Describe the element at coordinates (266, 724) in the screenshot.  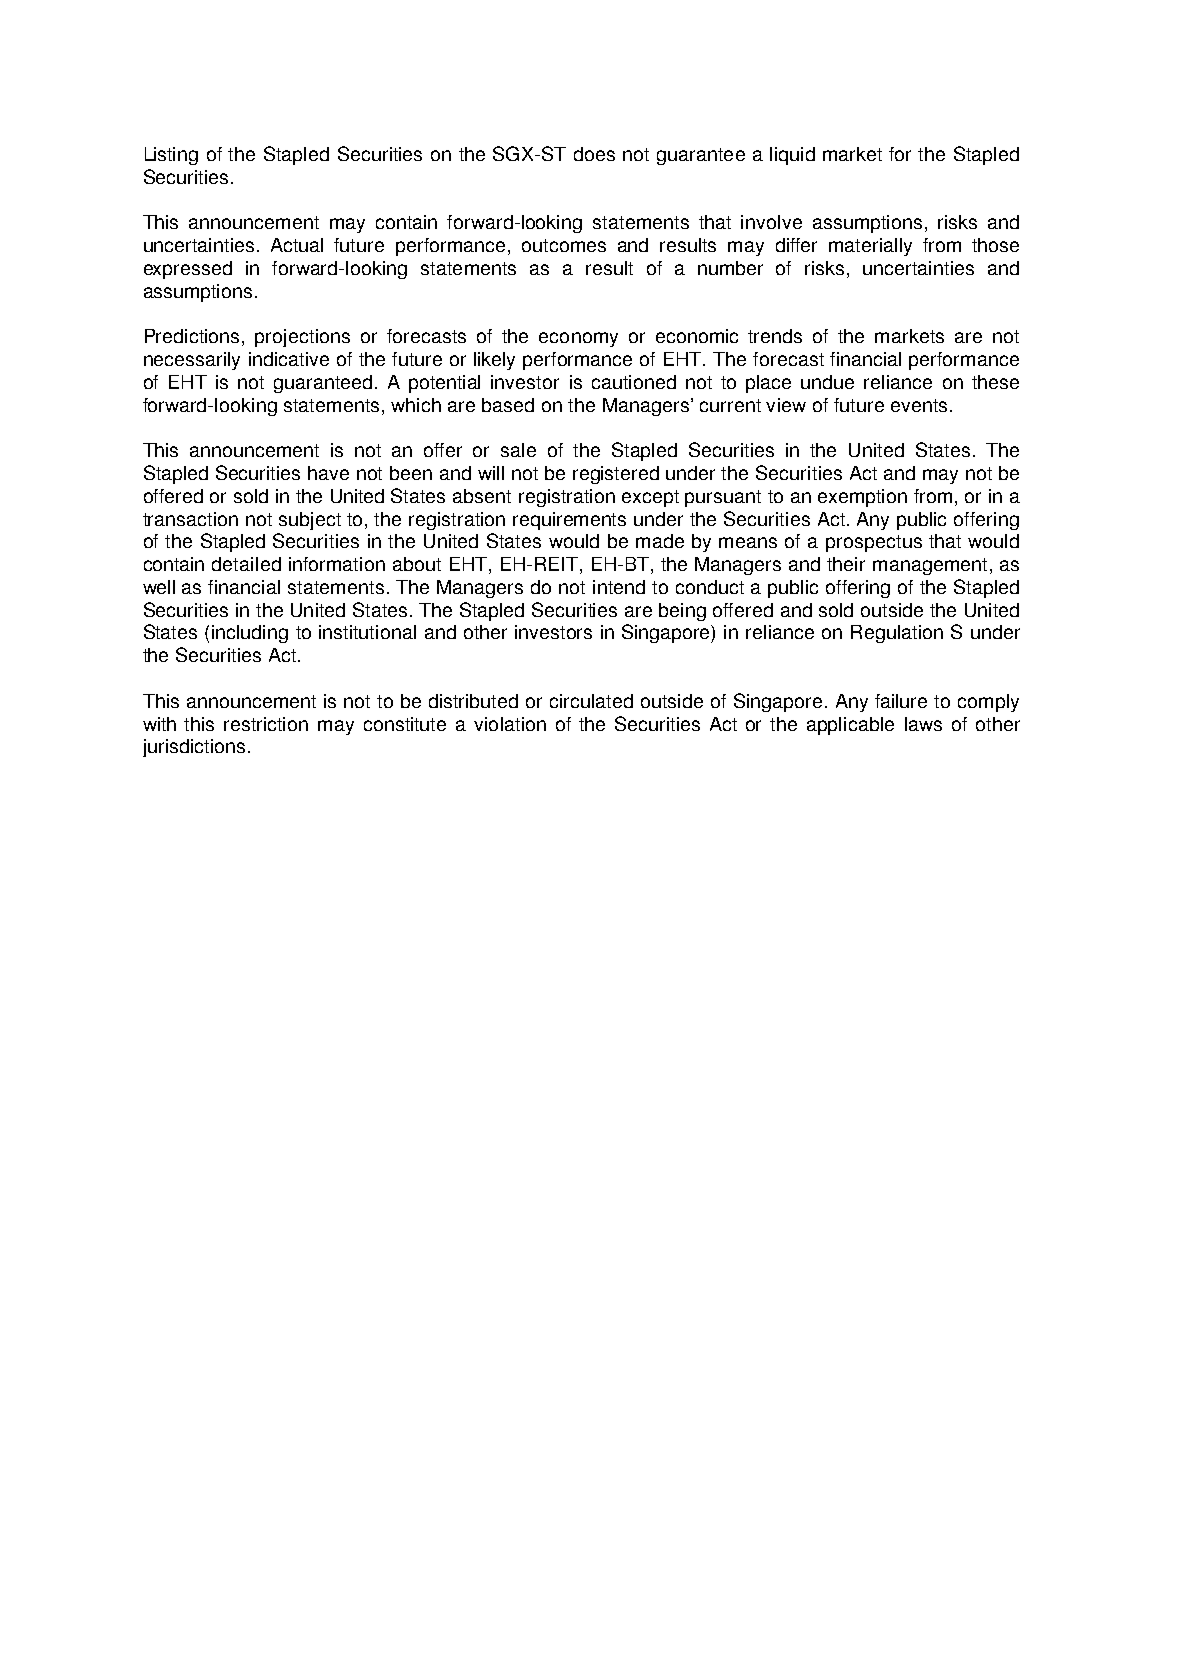
I see `restriction` at that location.
